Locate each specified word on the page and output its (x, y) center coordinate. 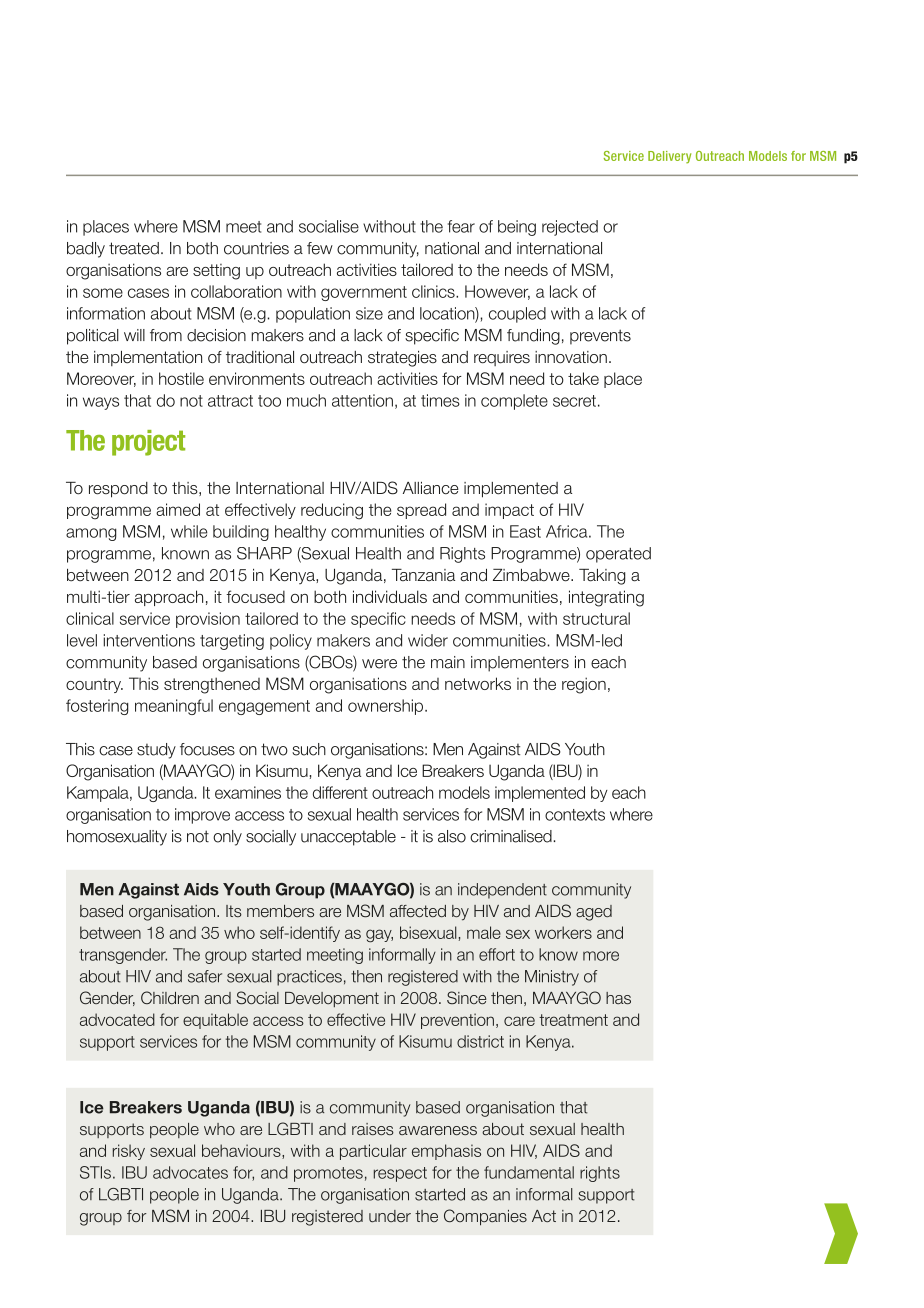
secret (574, 401)
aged (594, 913)
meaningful (174, 707)
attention (362, 400)
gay (379, 936)
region (584, 685)
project (148, 443)
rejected (570, 228)
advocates (190, 1172)
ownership (387, 707)
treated (134, 248)
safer (205, 976)
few (320, 248)
